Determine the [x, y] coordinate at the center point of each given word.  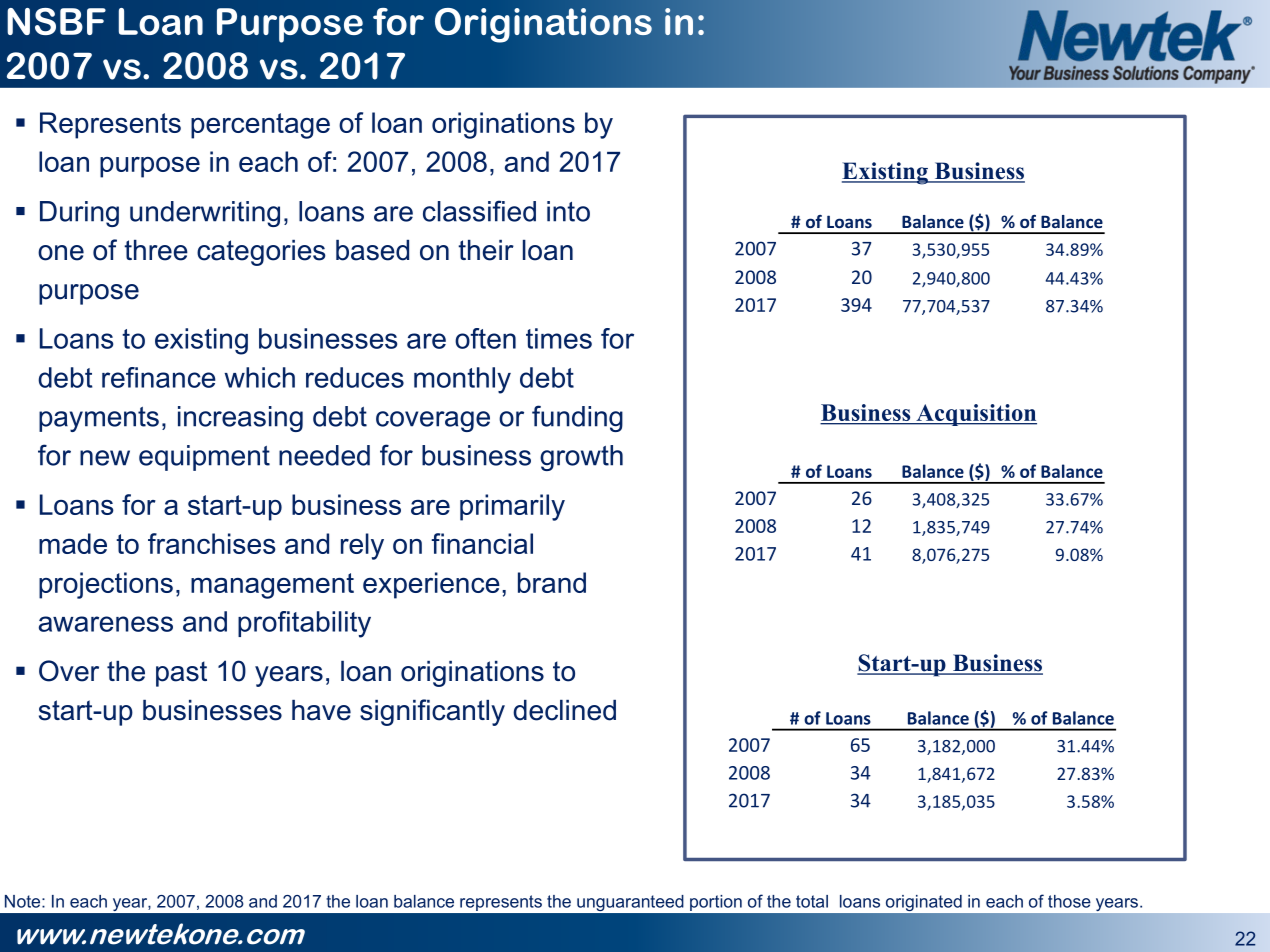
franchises [212, 543]
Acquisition [975, 415]
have [321, 710]
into [568, 211]
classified [479, 211]
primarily [512, 507]
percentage [260, 126]
